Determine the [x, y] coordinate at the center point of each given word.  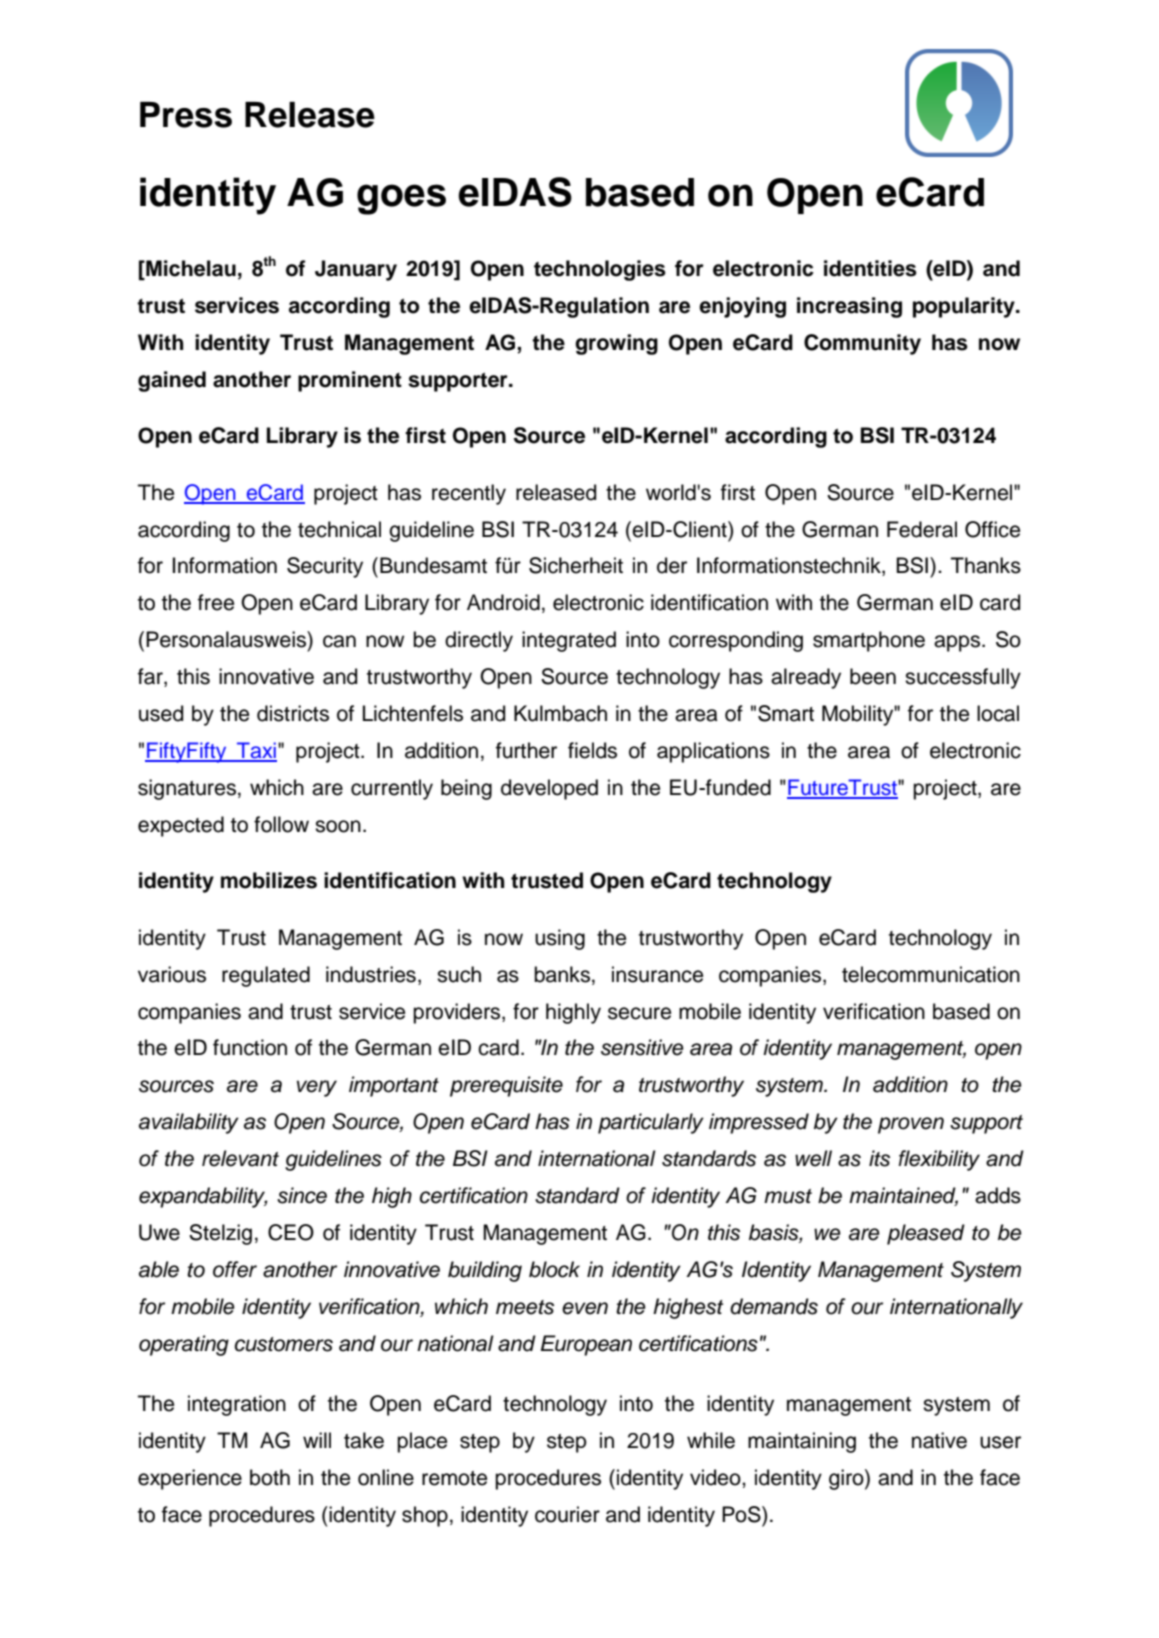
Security [325, 567]
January [356, 270]
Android [503, 602]
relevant [240, 1158]
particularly [651, 1123]
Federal [922, 529]
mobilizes [269, 880]
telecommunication [931, 974]
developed [549, 789]
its [879, 1158]
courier [567, 1514]
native [939, 1440]
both [270, 1477]
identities [870, 268]
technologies [600, 270]
